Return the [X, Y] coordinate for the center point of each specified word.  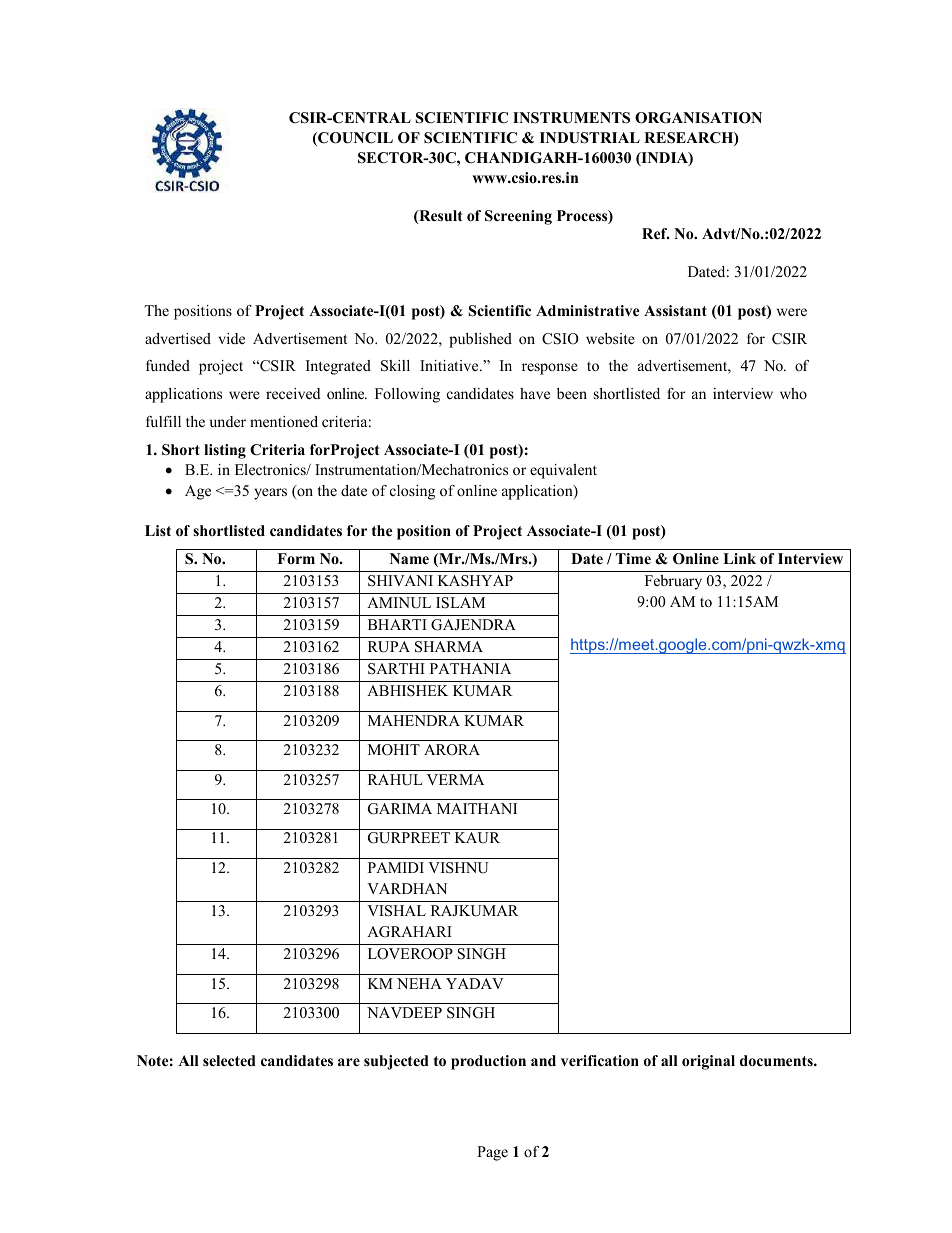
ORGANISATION [698, 118]
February [673, 582]
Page [492, 1153]
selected [229, 1060]
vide [232, 338]
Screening [518, 217]
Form [296, 558]
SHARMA [449, 647]
